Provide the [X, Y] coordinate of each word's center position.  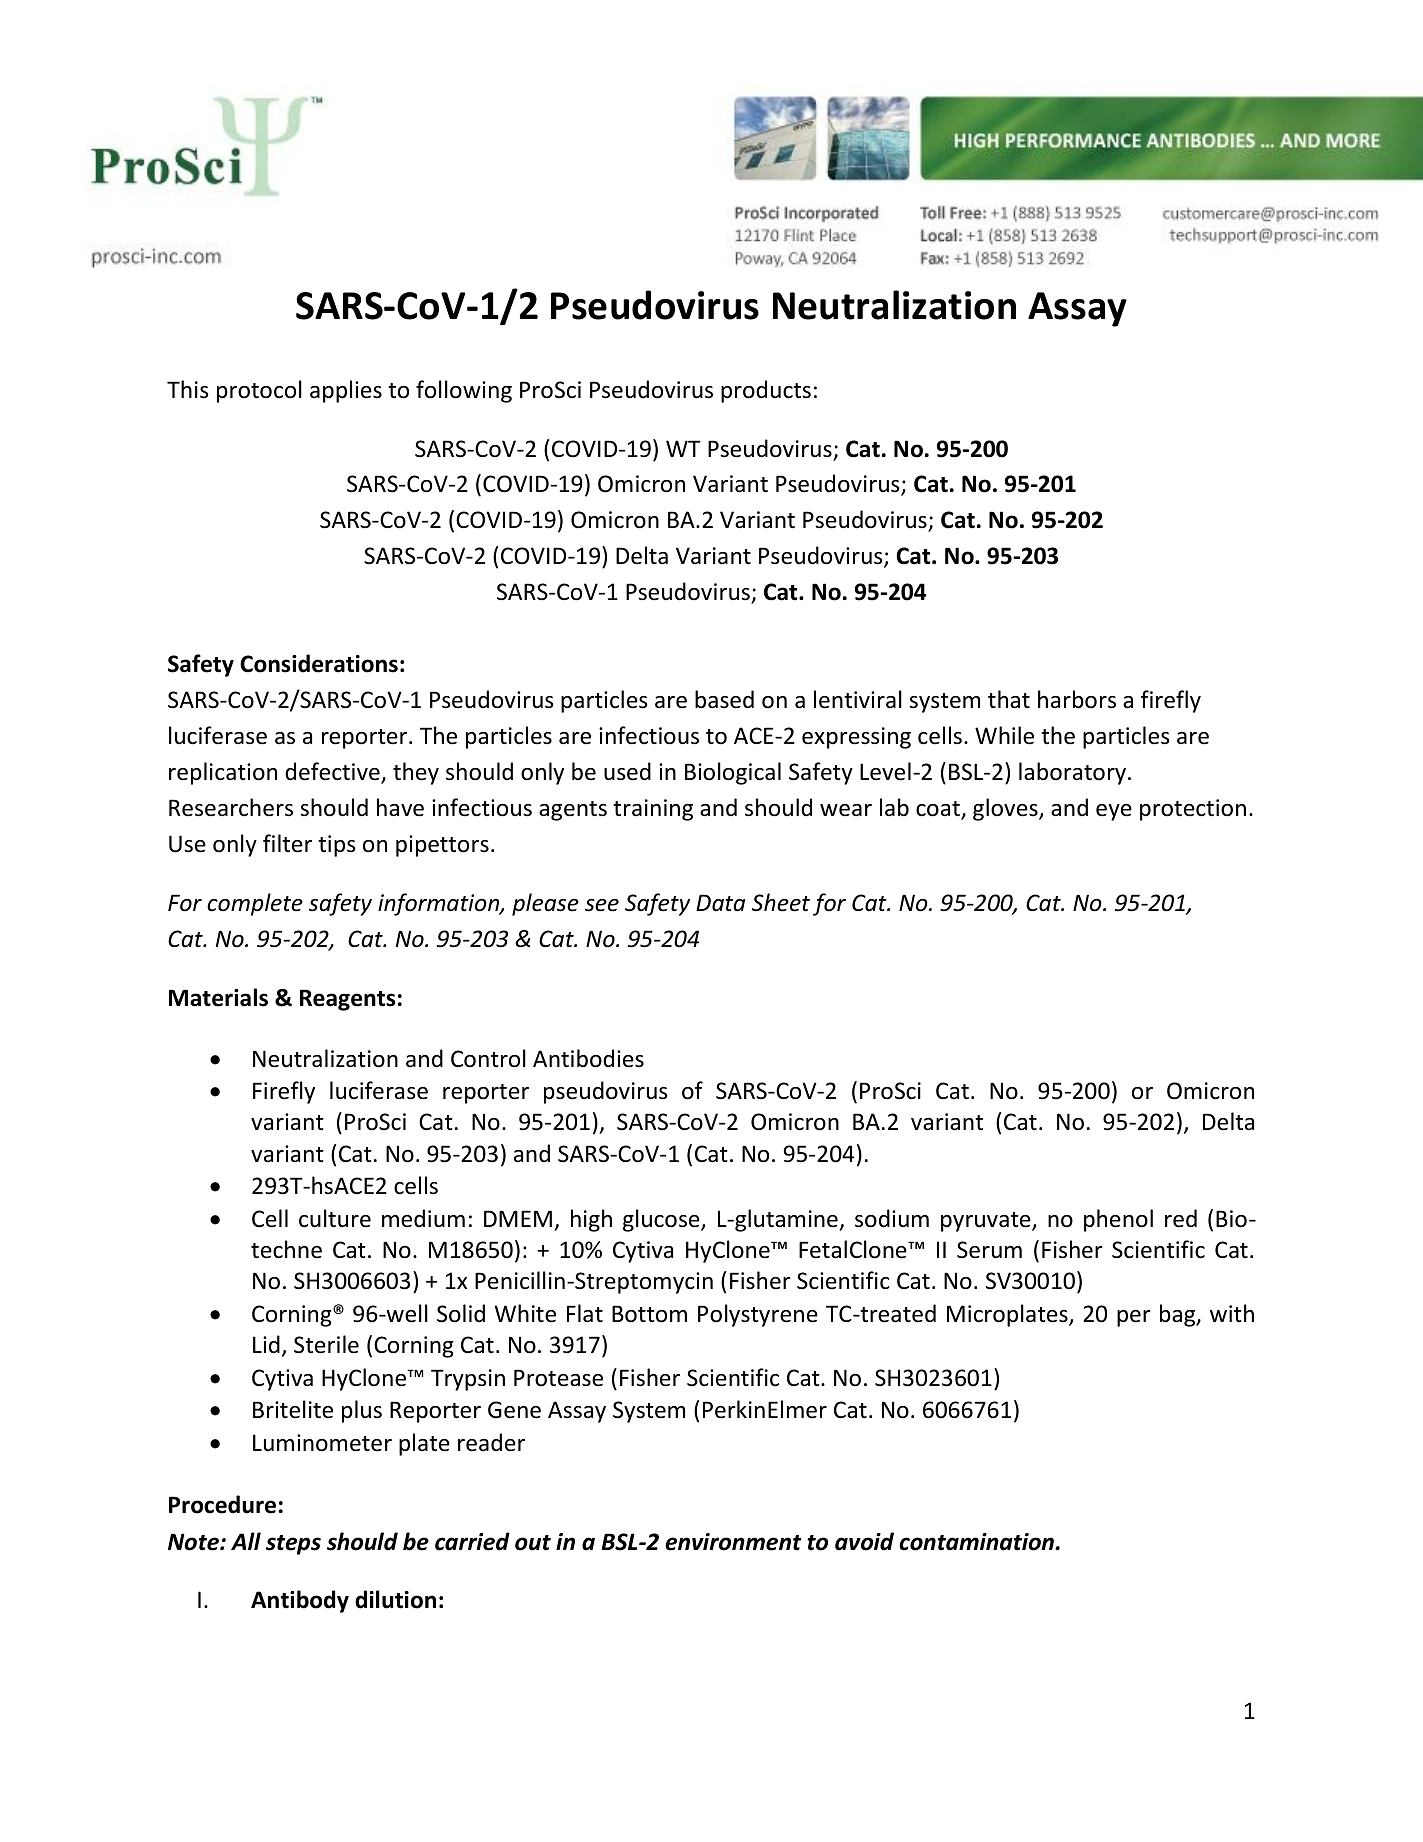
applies [346, 391]
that [1009, 699]
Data [720, 903]
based [724, 699]
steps [293, 1545]
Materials [218, 997]
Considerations [319, 663]
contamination [977, 1542]
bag [1179, 1315]
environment [733, 1542]
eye [1114, 812]
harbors [1077, 699]
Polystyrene [758, 1315]
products [766, 391]
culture [335, 1218]
